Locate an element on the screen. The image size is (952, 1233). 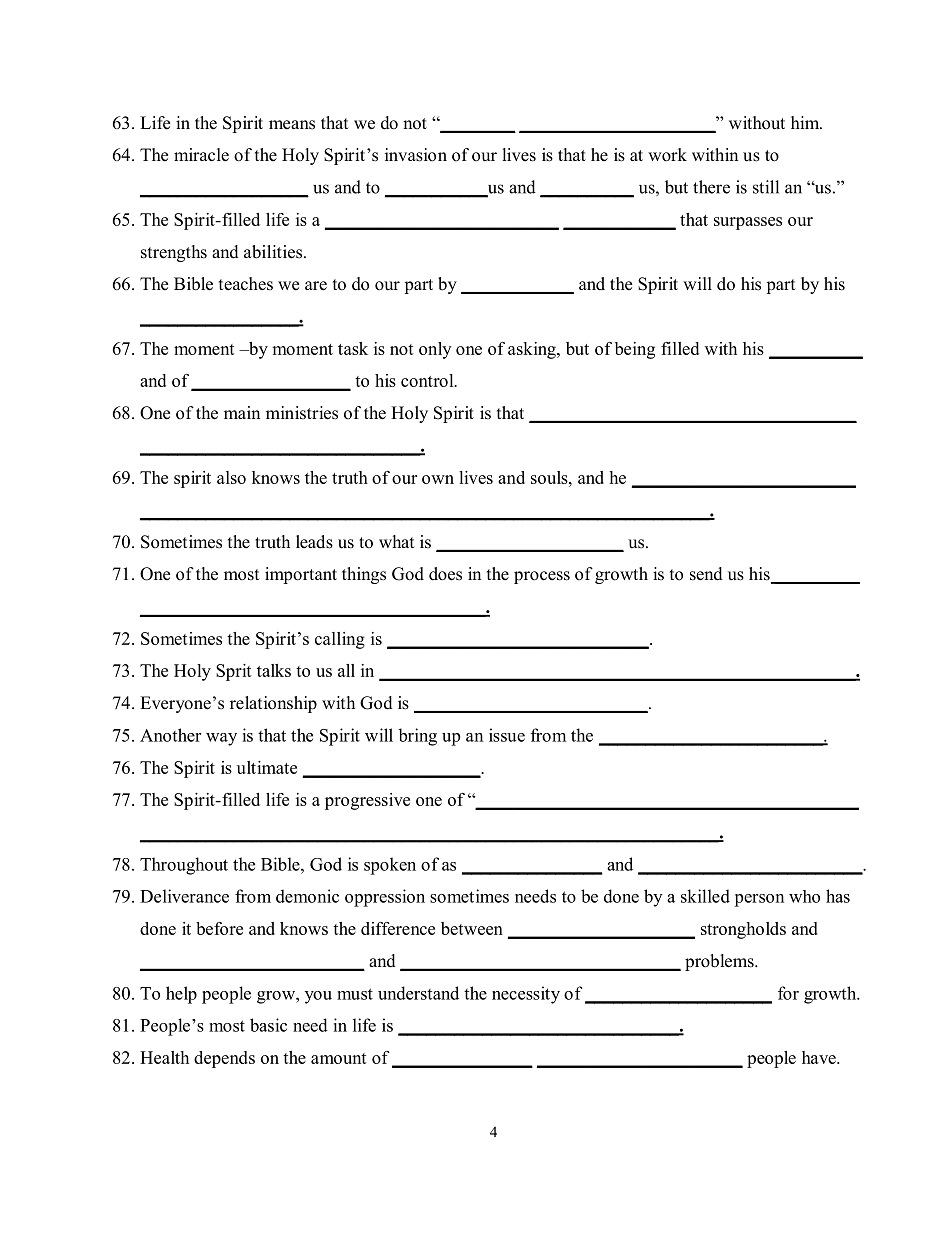
process is located at coordinates (542, 577).
